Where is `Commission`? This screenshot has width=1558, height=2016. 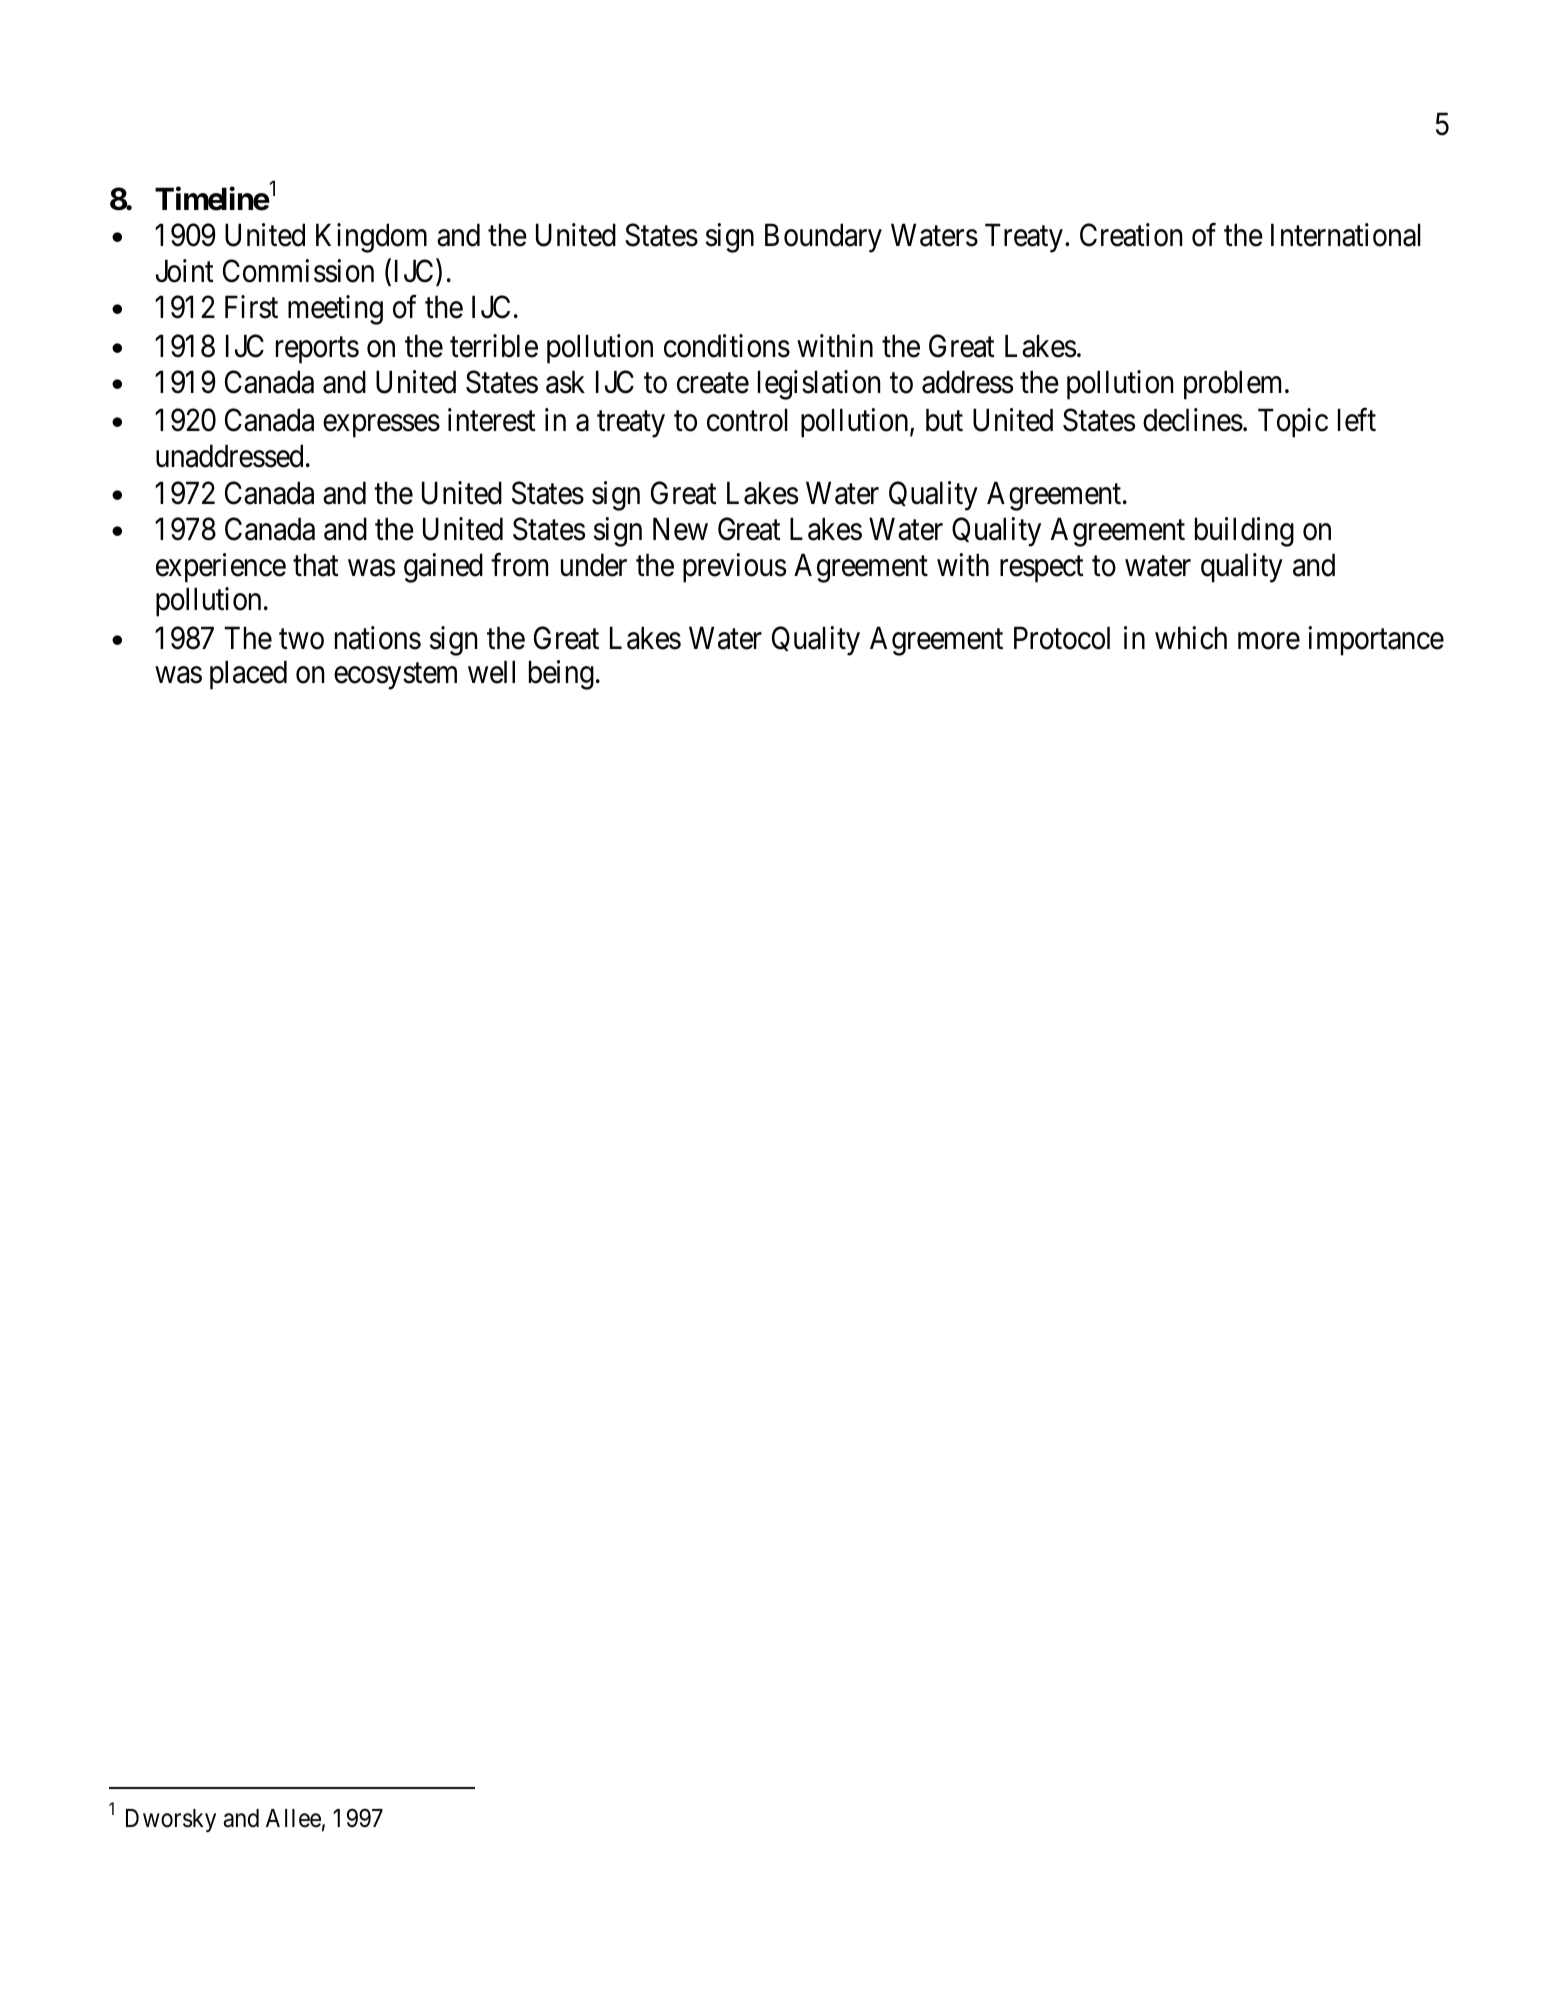 Commission is located at coordinates (298, 271).
